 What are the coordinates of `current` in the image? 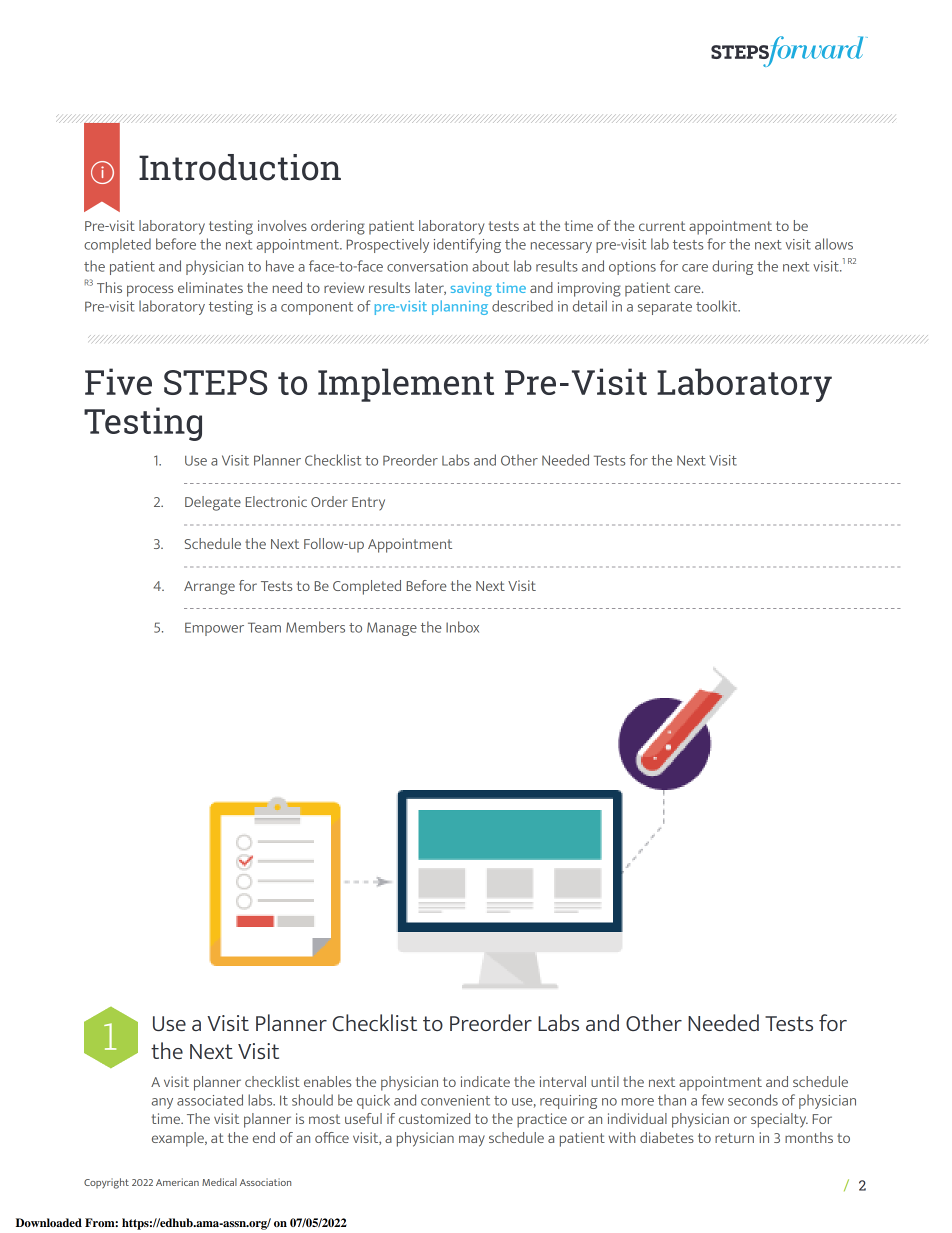 It's located at (662, 226).
